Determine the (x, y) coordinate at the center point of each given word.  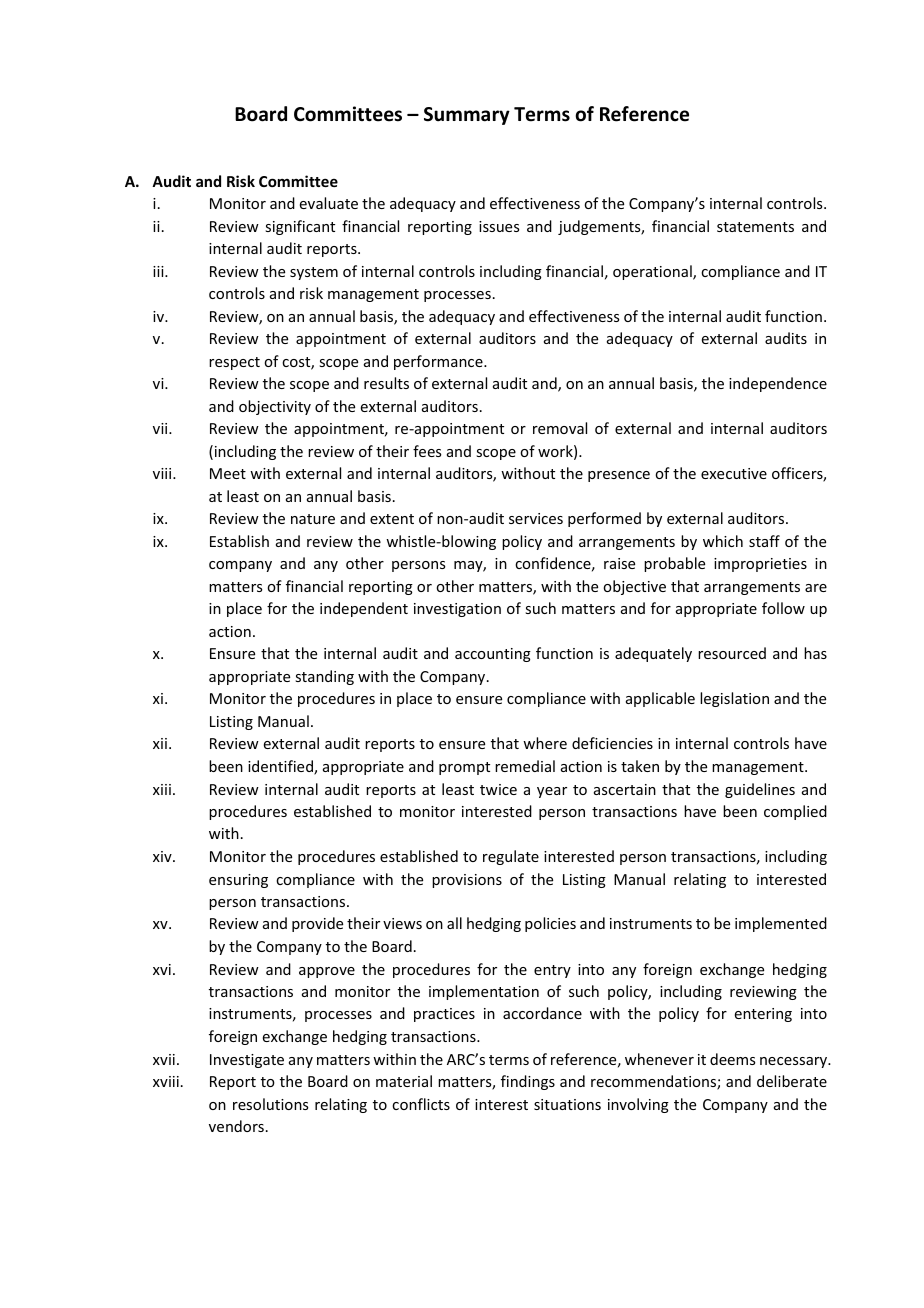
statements (755, 227)
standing (324, 677)
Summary (467, 116)
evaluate (329, 203)
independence (778, 384)
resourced (732, 653)
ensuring (238, 881)
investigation (457, 610)
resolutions (270, 1104)
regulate (511, 857)
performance (439, 362)
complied (795, 812)
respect (234, 363)
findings (528, 1082)
